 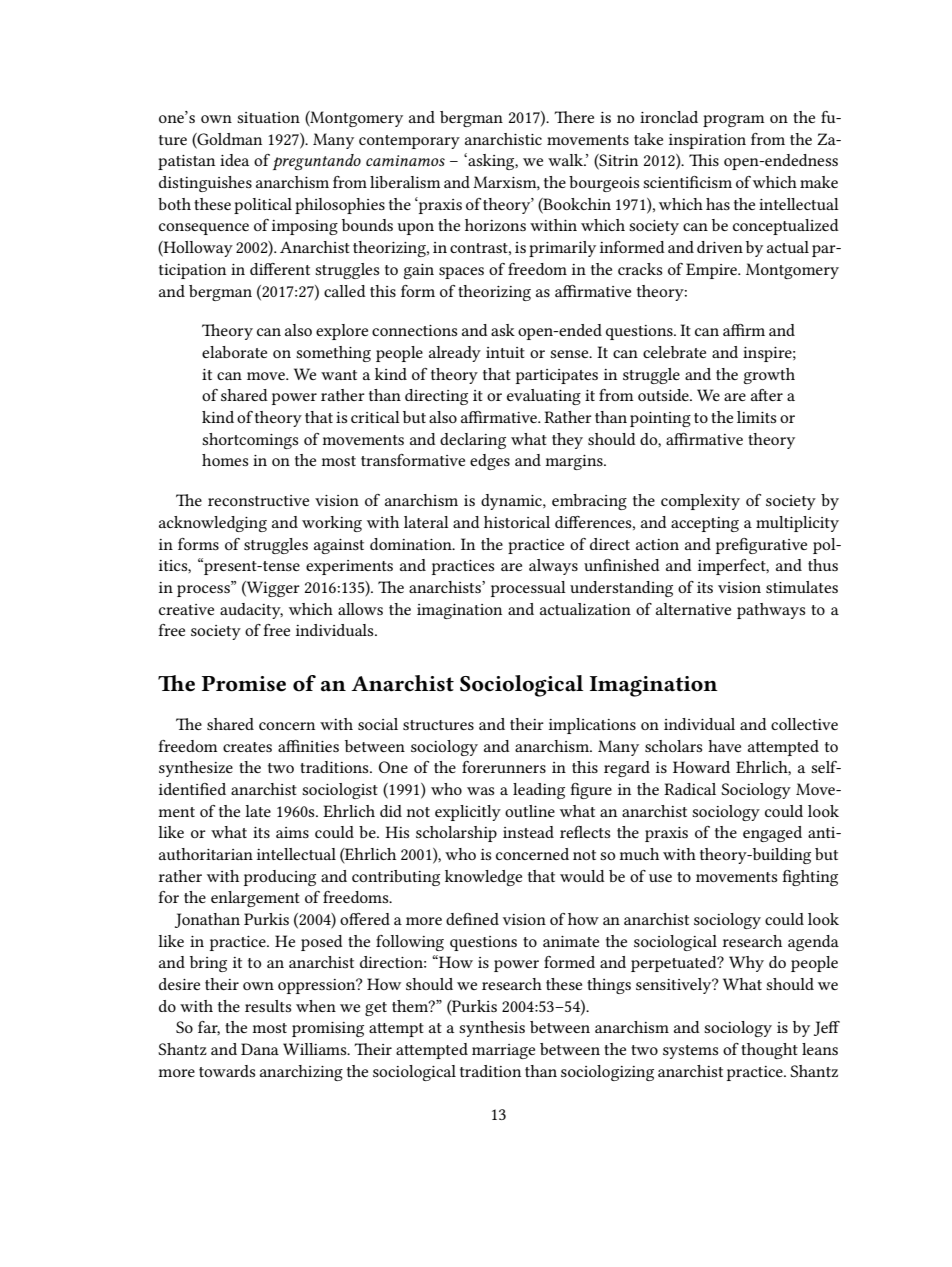 I want to click on outline, so click(x=530, y=811).
